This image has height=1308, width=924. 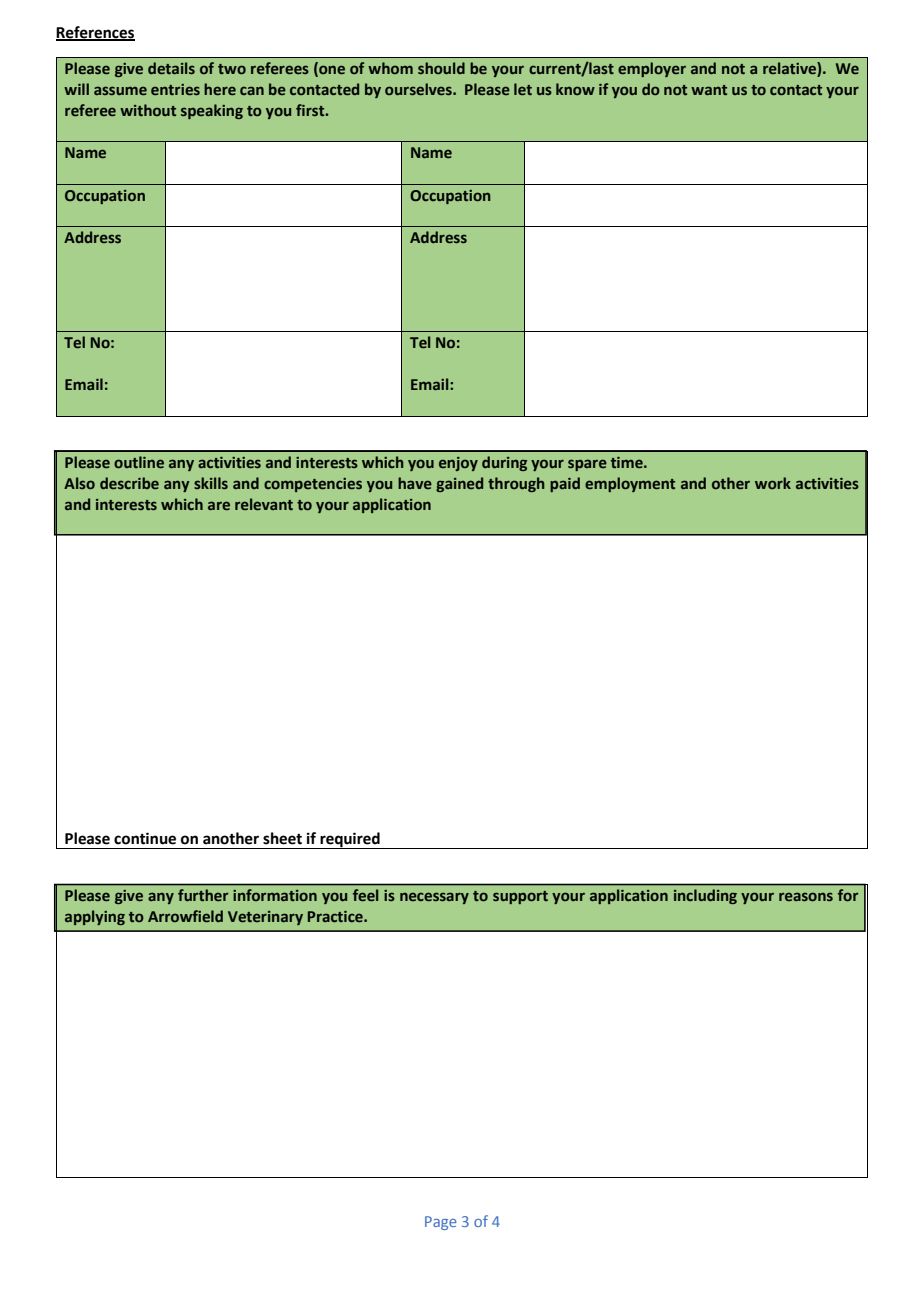 I want to click on required, so click(x=350, y=840).
